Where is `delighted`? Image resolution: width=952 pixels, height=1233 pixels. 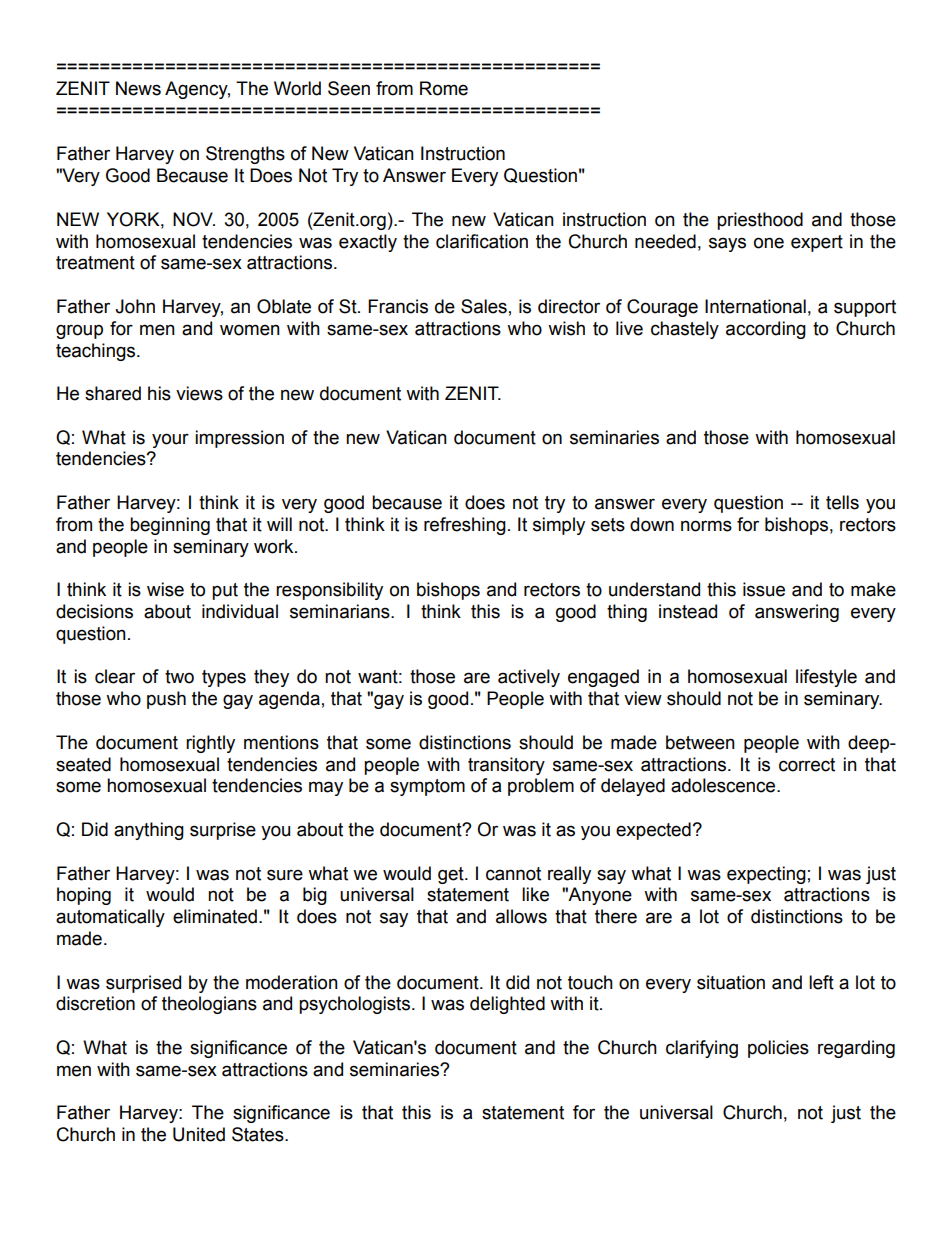 delighted is located at coordinates (507, 1005).
